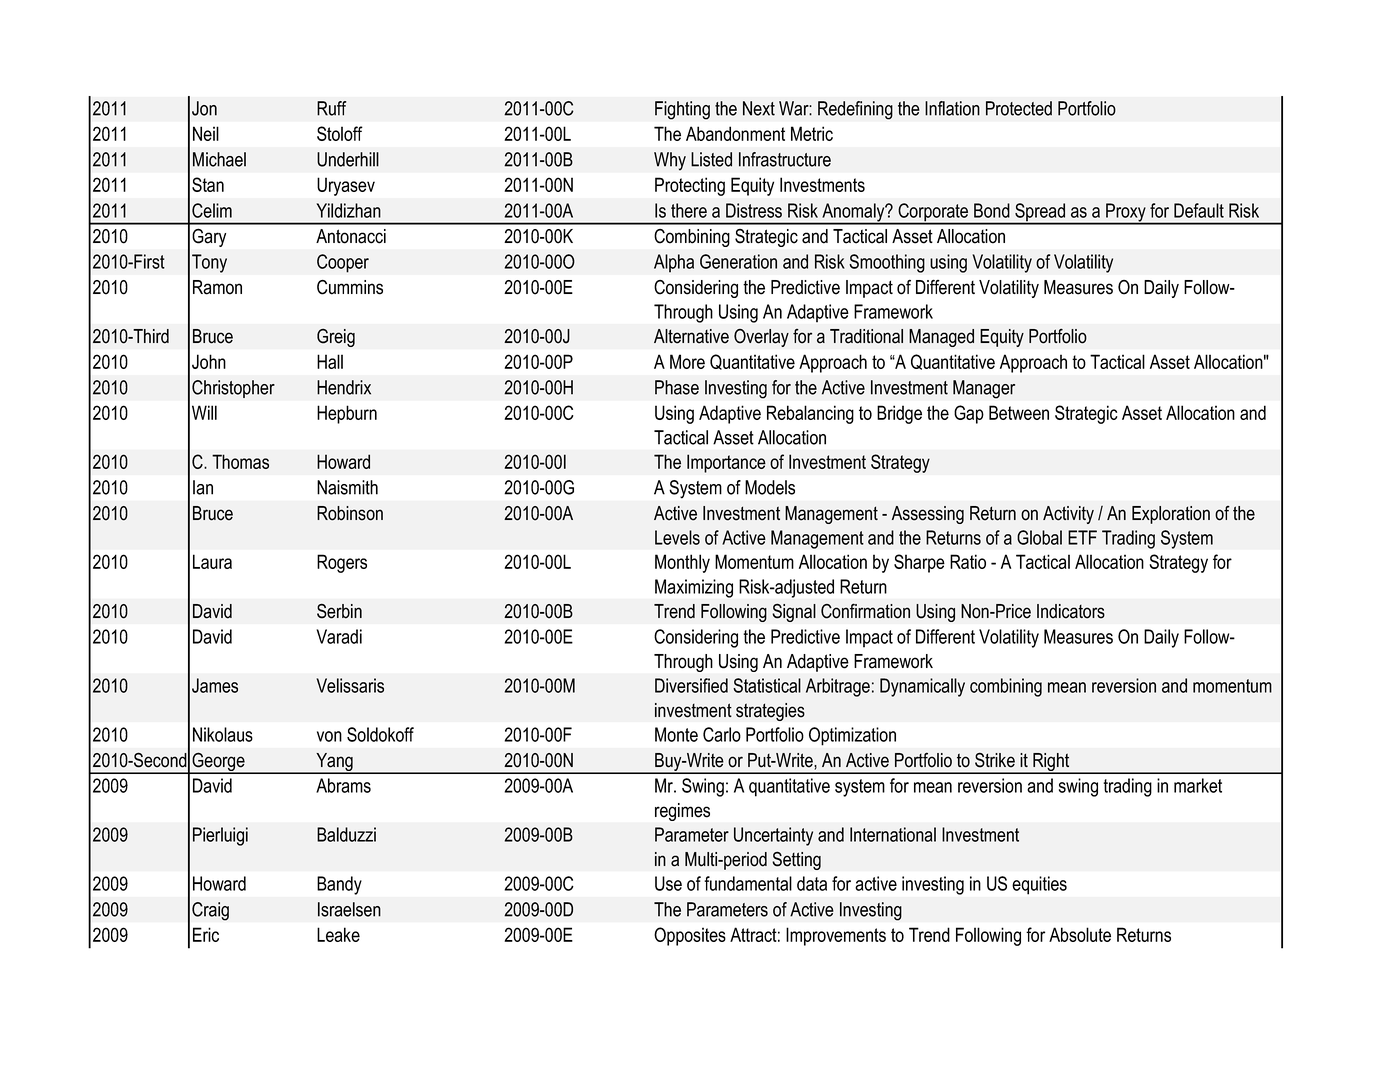 The image size is (1394, 1077). I want to click on Ruff, so click(331, 108).
